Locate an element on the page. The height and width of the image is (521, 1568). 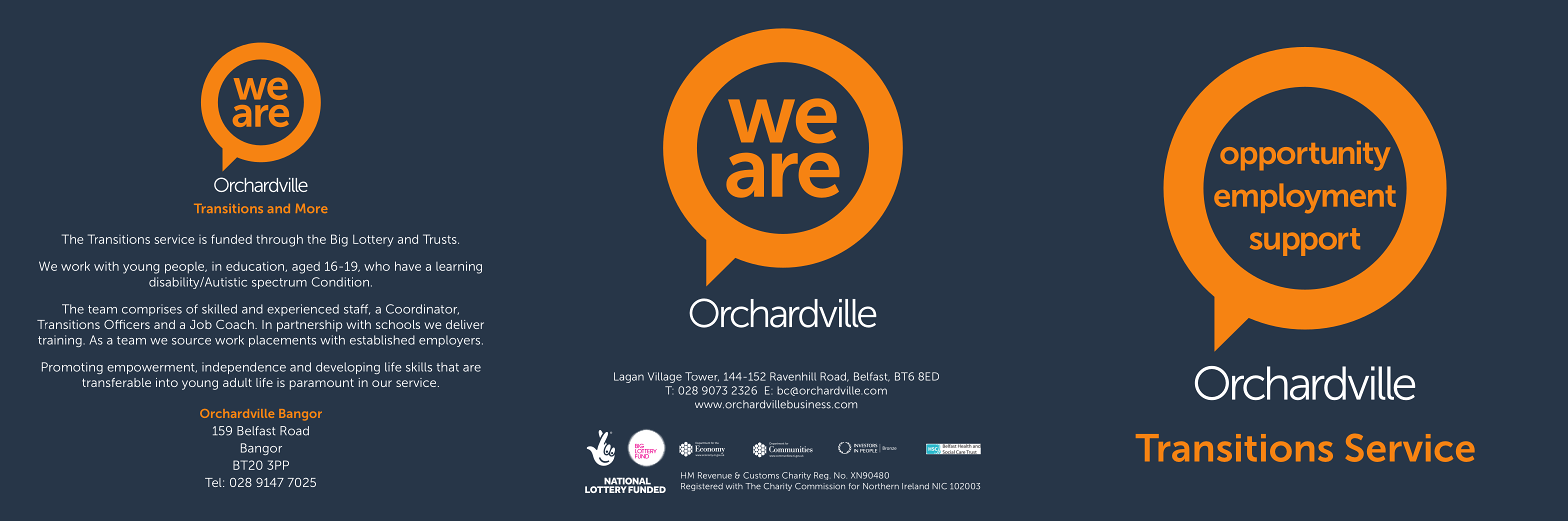
Coordinator is located at coordinates (422, 309).
